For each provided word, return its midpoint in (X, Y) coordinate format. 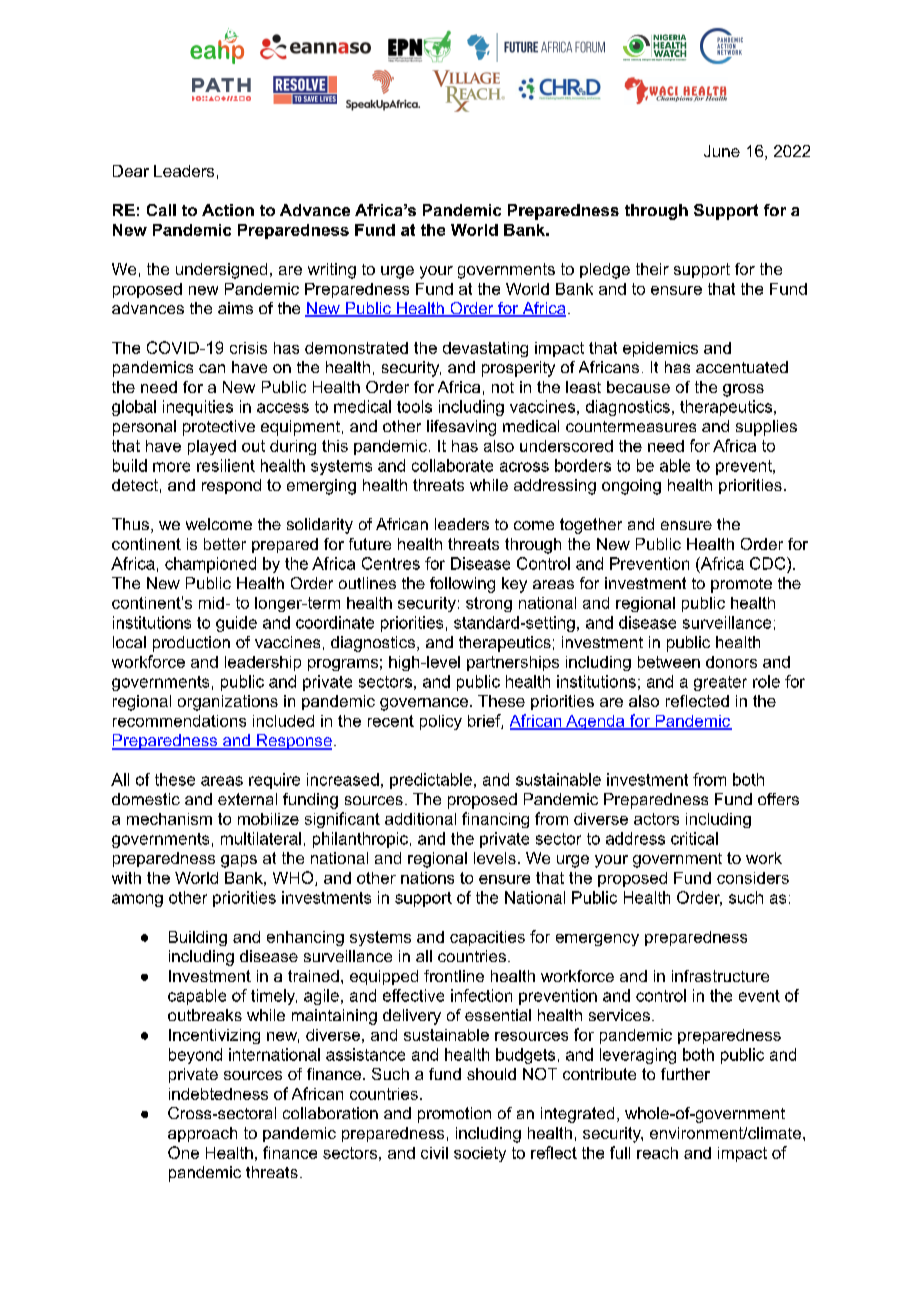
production (191, 644)
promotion (454, 1115)
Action (228, 210)
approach (202, 1134)
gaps (239, 861)
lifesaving (461, 428)
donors (731, 662)
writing (332, 271)
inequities (198, 408)
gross (743, 390)
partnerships (513, 663)
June (722, 151)
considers (753, 878)
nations (427, 878)
